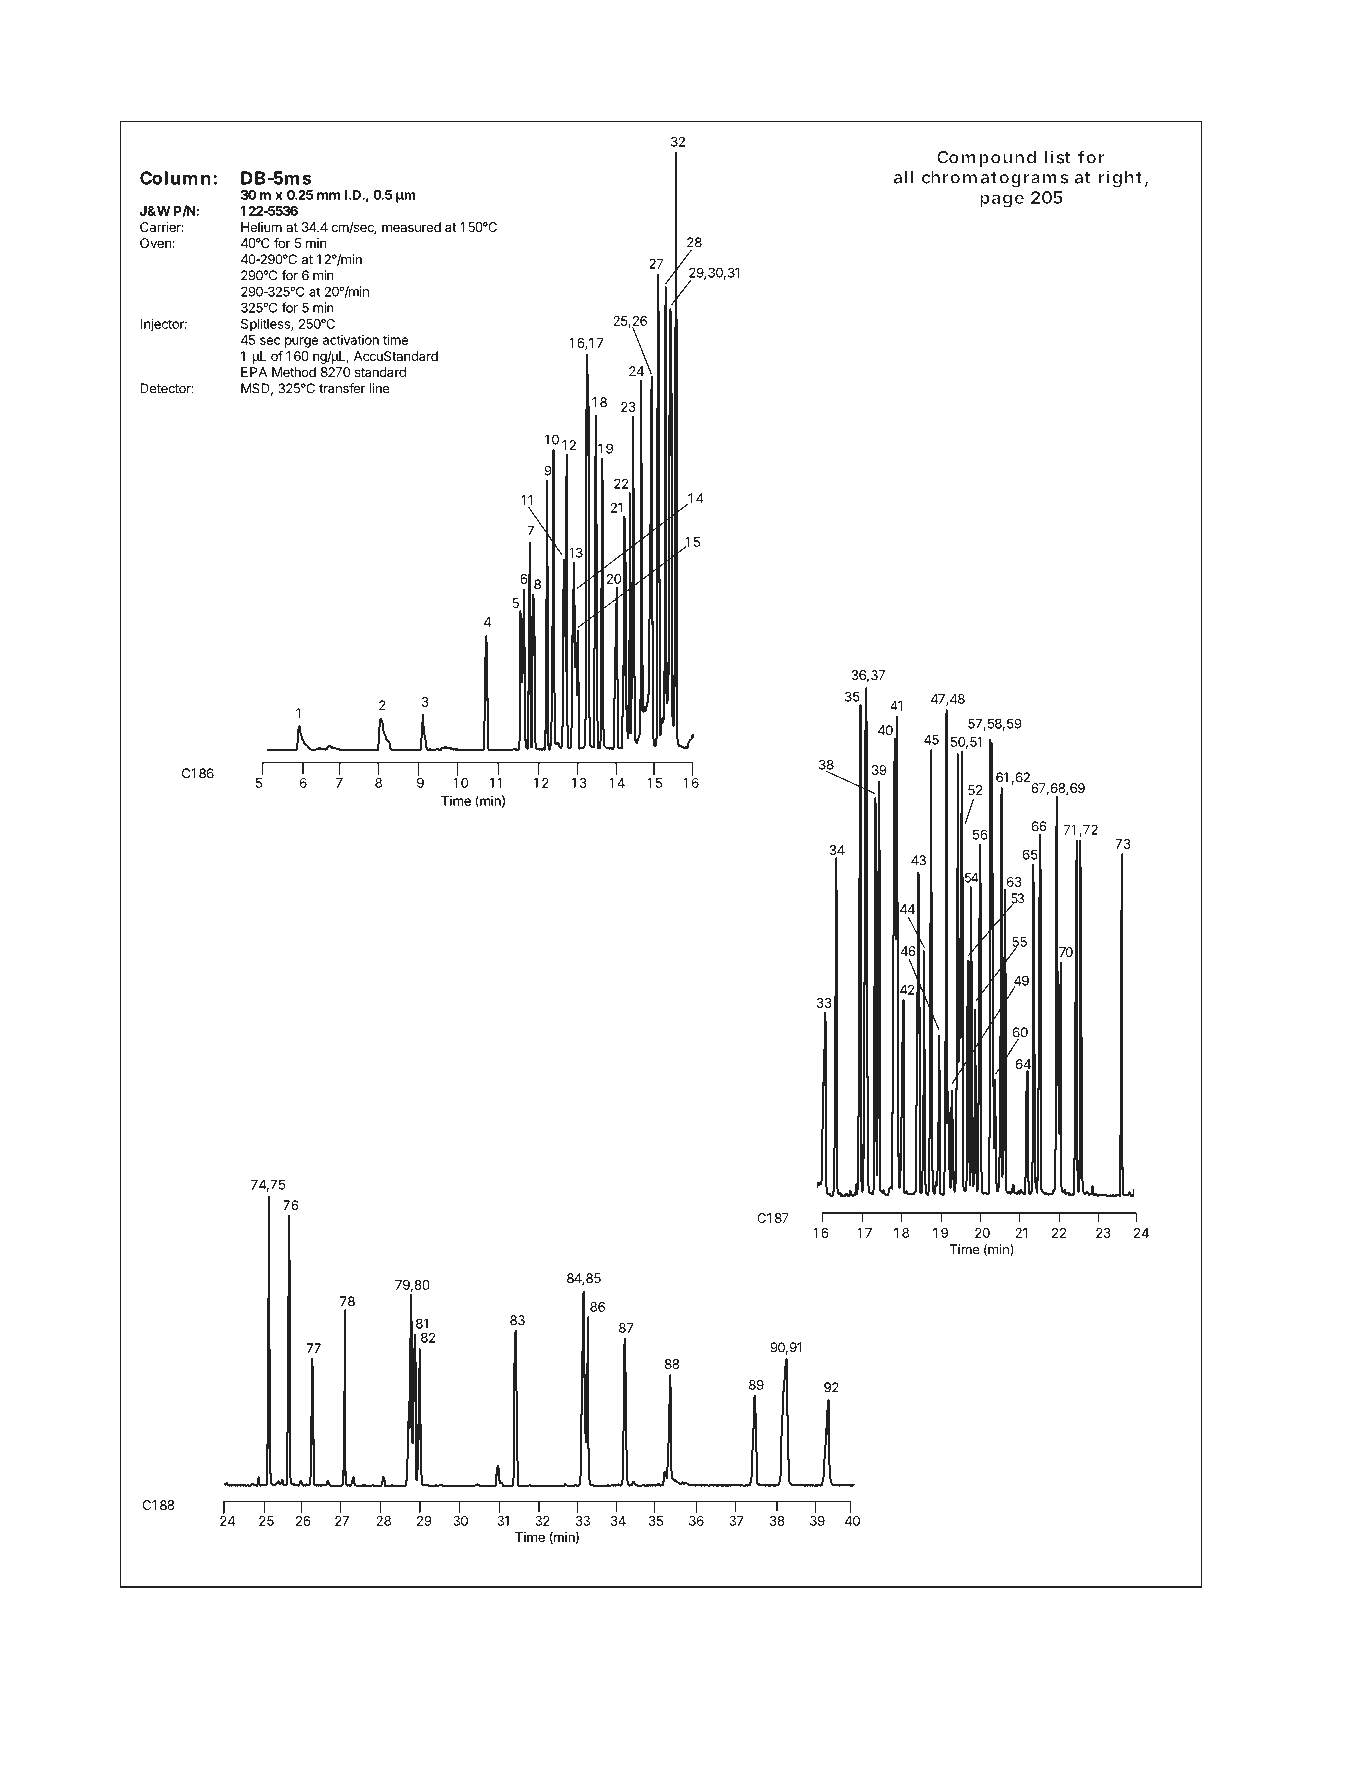 This screenshot has width=1371, height=1774. What do you see at coordinates (1002, 201) in the screenshot?
I see `page` at bounding box center [1002, 201].
